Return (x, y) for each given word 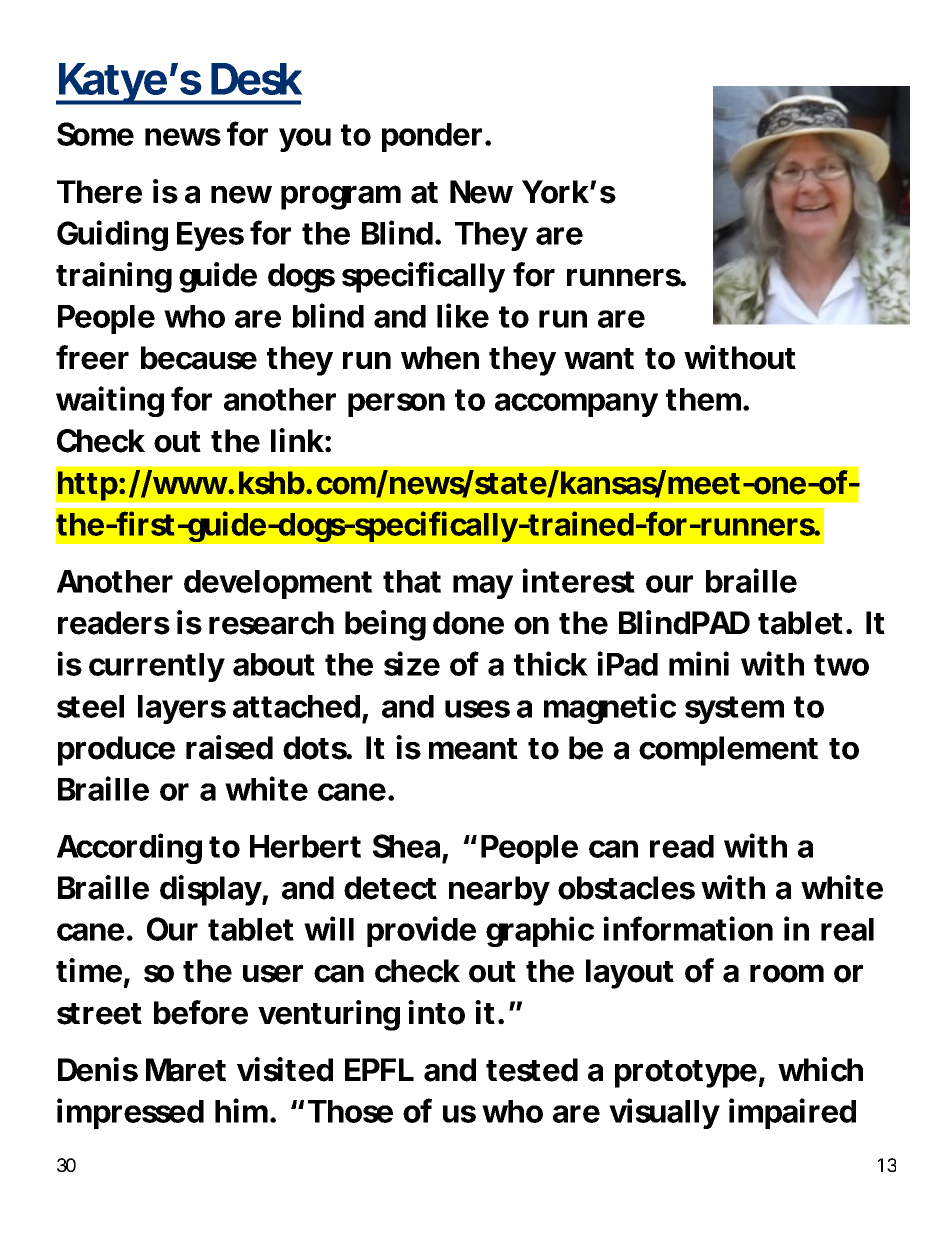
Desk (257, 79)
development (278, 584)
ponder (432, 137)
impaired (792, 1113)
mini (699, 663)
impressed (130, 1113)
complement (728, 751)
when (440, 358)
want (599, 359)
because (199, 358)
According (129, 848)
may (483, 587)
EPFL (379, 1069)
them (703, 399)
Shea (406, 846)
